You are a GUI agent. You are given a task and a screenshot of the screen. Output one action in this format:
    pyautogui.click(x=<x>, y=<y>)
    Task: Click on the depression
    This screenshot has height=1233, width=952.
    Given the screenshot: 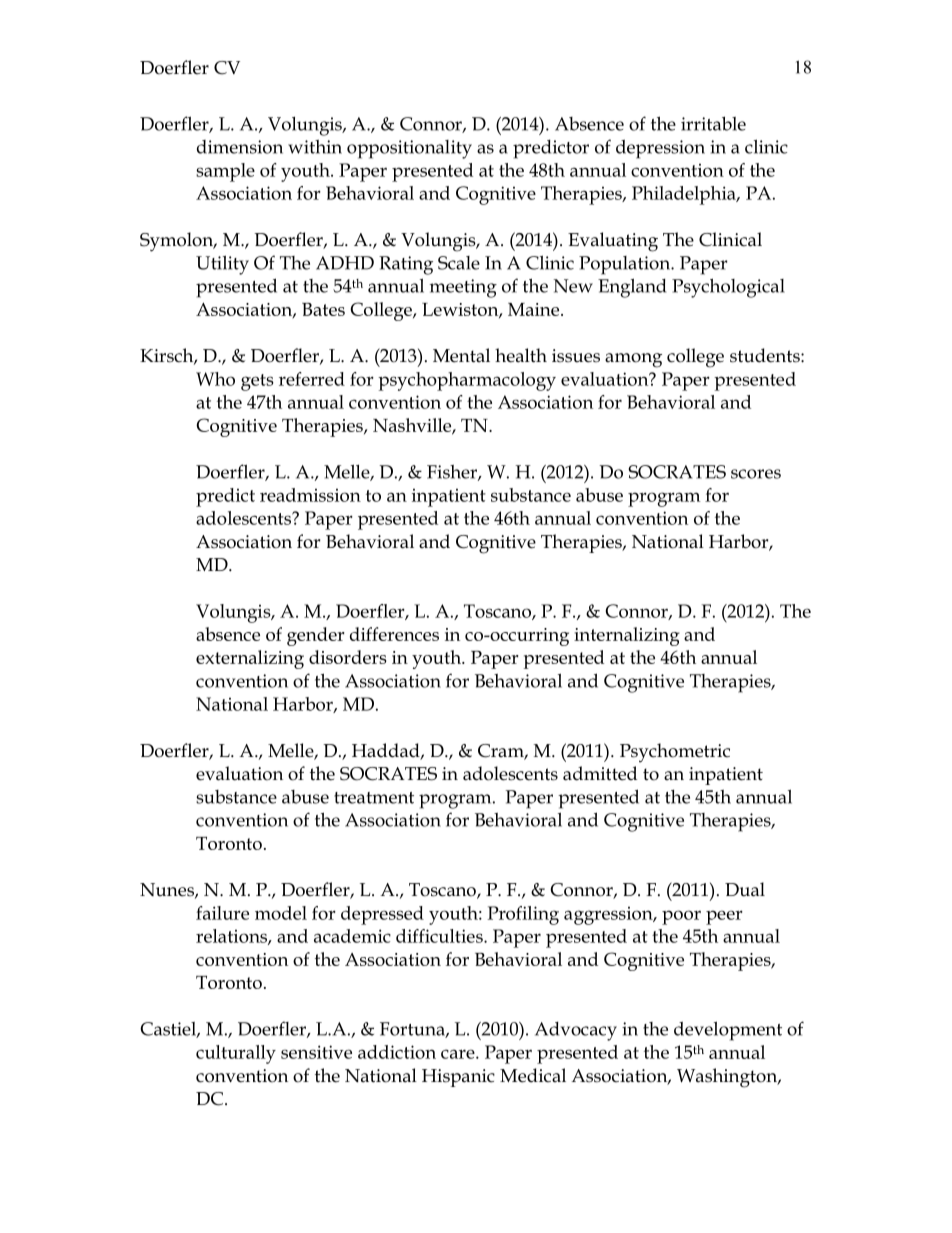 What is the action you would take?
    pyautogui.click(x=660, y=149)
